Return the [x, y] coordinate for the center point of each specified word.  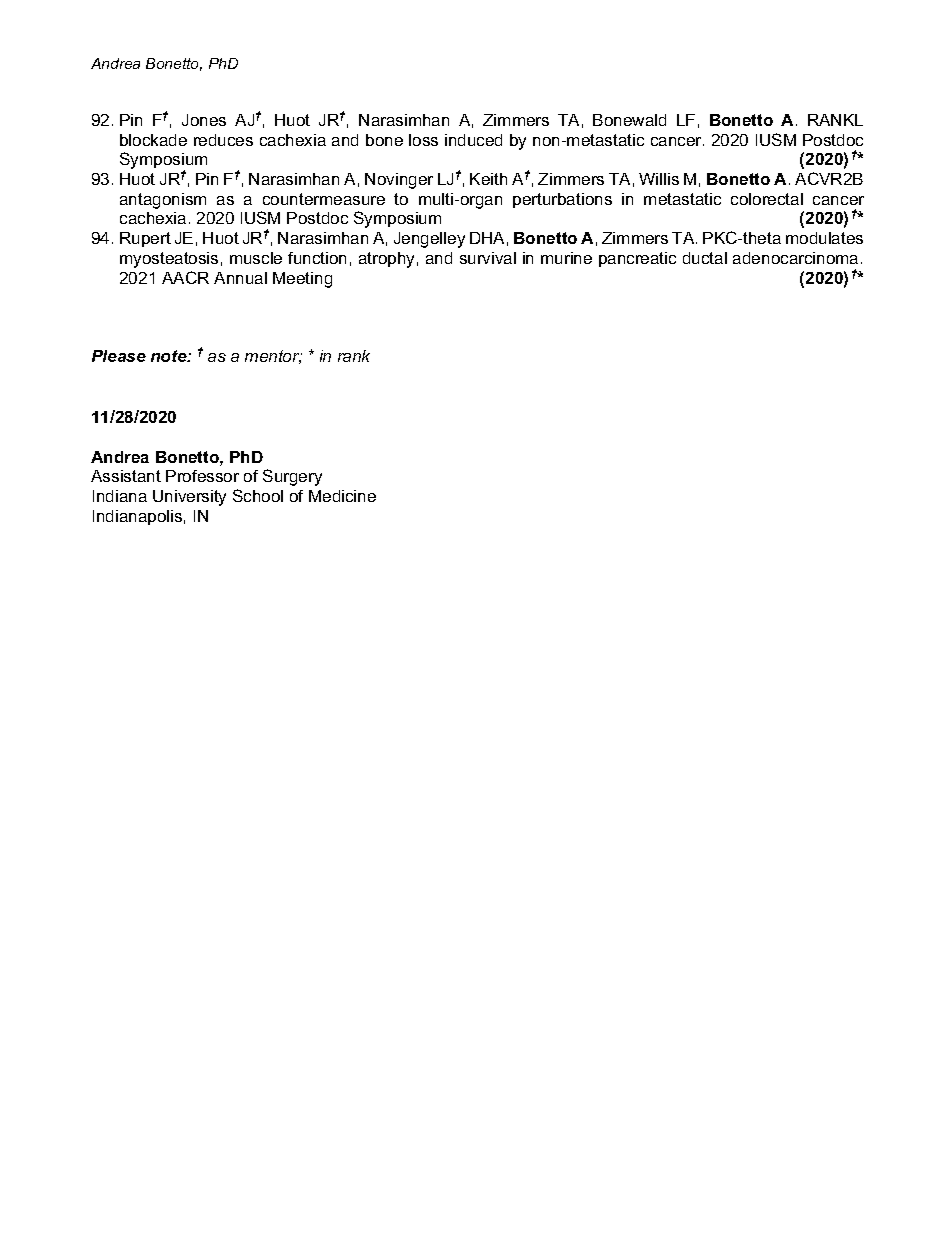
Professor [202, 476]
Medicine [342, 496]
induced [473, 140]
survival [488, 258]
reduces [223, 140]
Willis [659, 179]
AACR [185, 277]
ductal [705, 258]
